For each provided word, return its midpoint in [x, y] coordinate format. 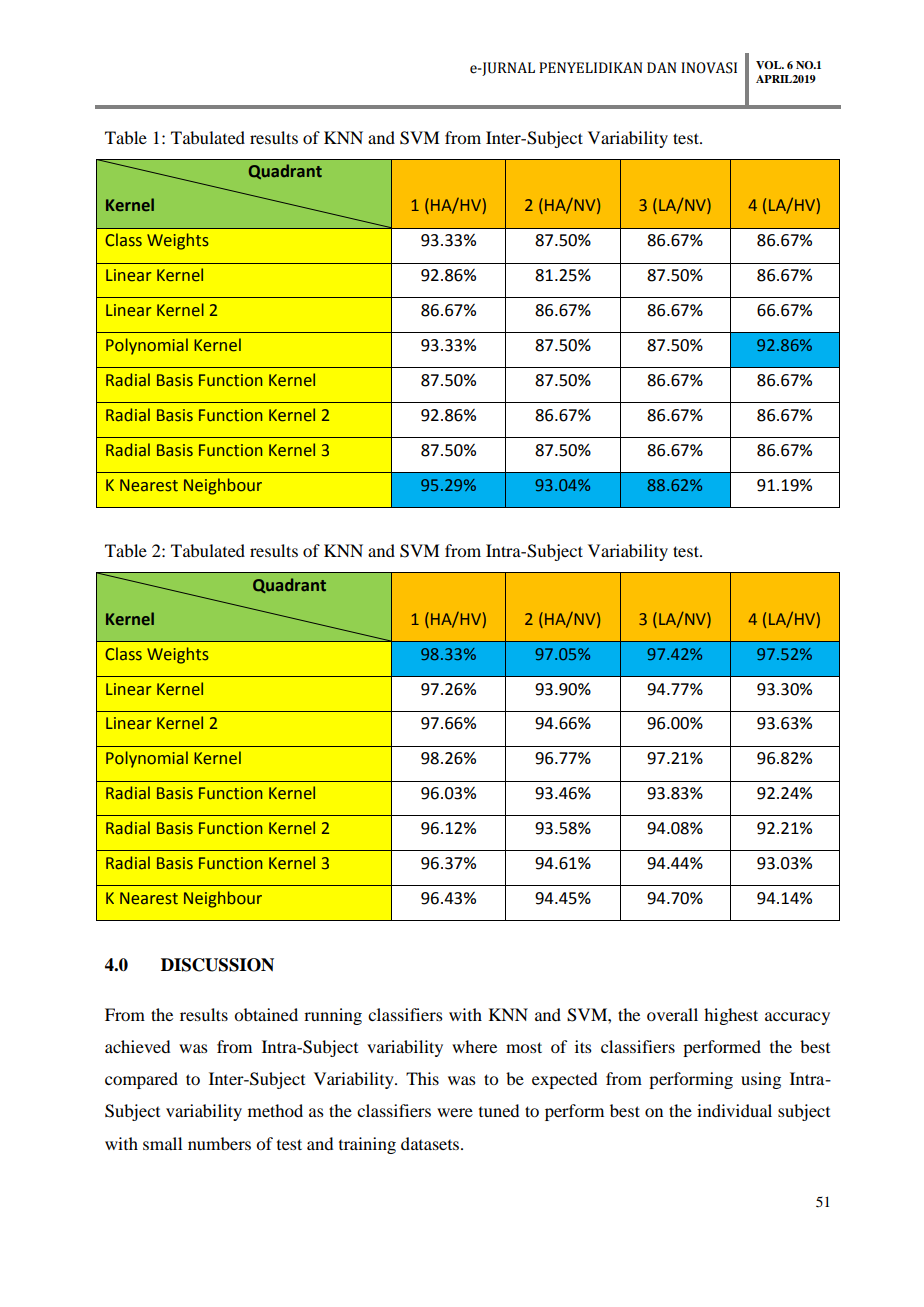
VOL [770, 65]
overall [672, 1014]
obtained [266, 1014]
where [474, 1046]
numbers [219, 1143]
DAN [661, 67]
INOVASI [709, 68]
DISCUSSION [217, 965]
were [455, 1112]
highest [731, 1016]
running [333, 1016]
